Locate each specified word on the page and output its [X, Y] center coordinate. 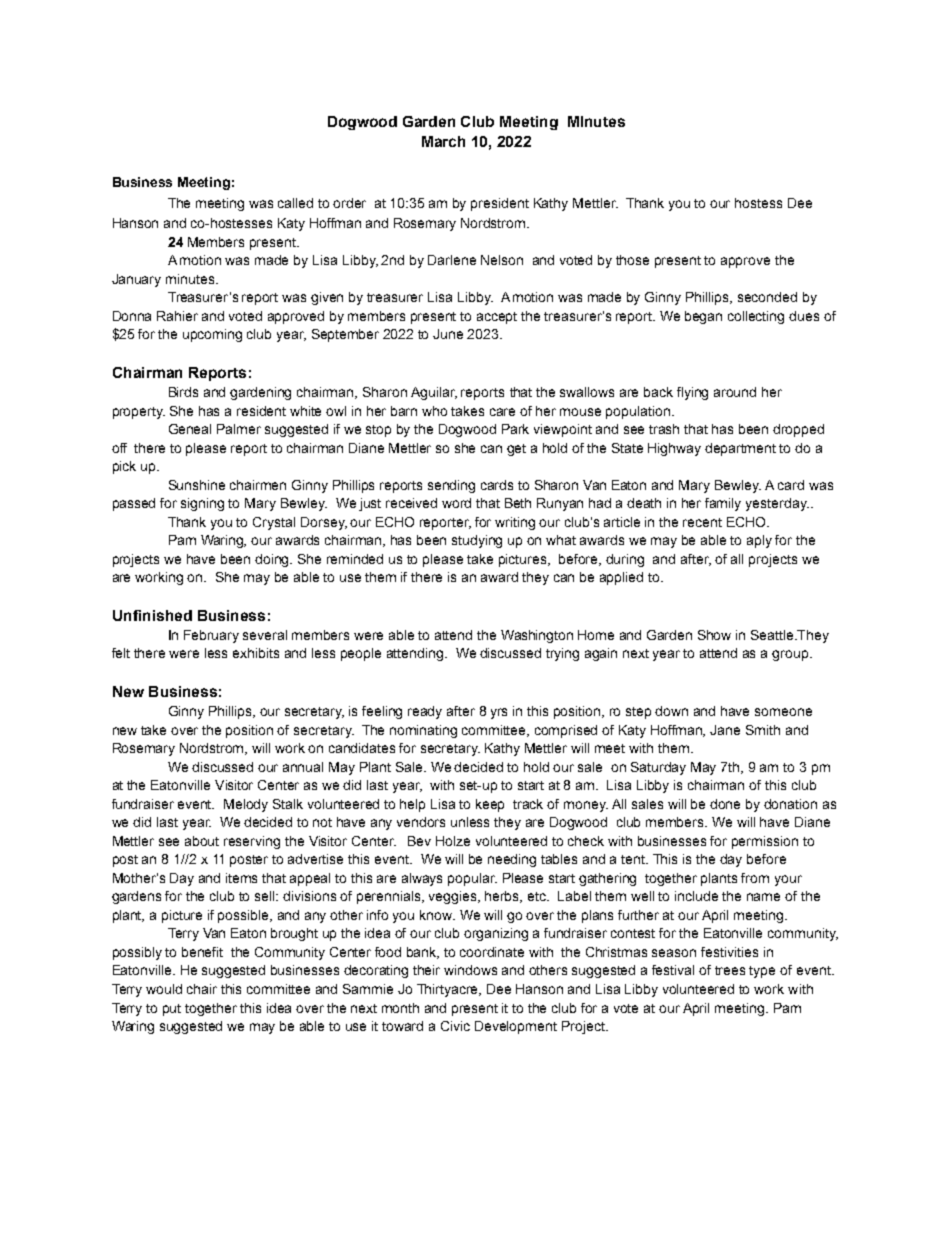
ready [425, 712]
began [703, 317]
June [448, 334]
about [202, 841]
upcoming [212, 335]
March [443, 141]
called [295, 203]
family [723, 504]
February [211, 636]
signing [202, 504]
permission [765, 842]
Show [714, 635]
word [456, 503]
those [632, 260]
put [172, 1010]
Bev [419, 841]
